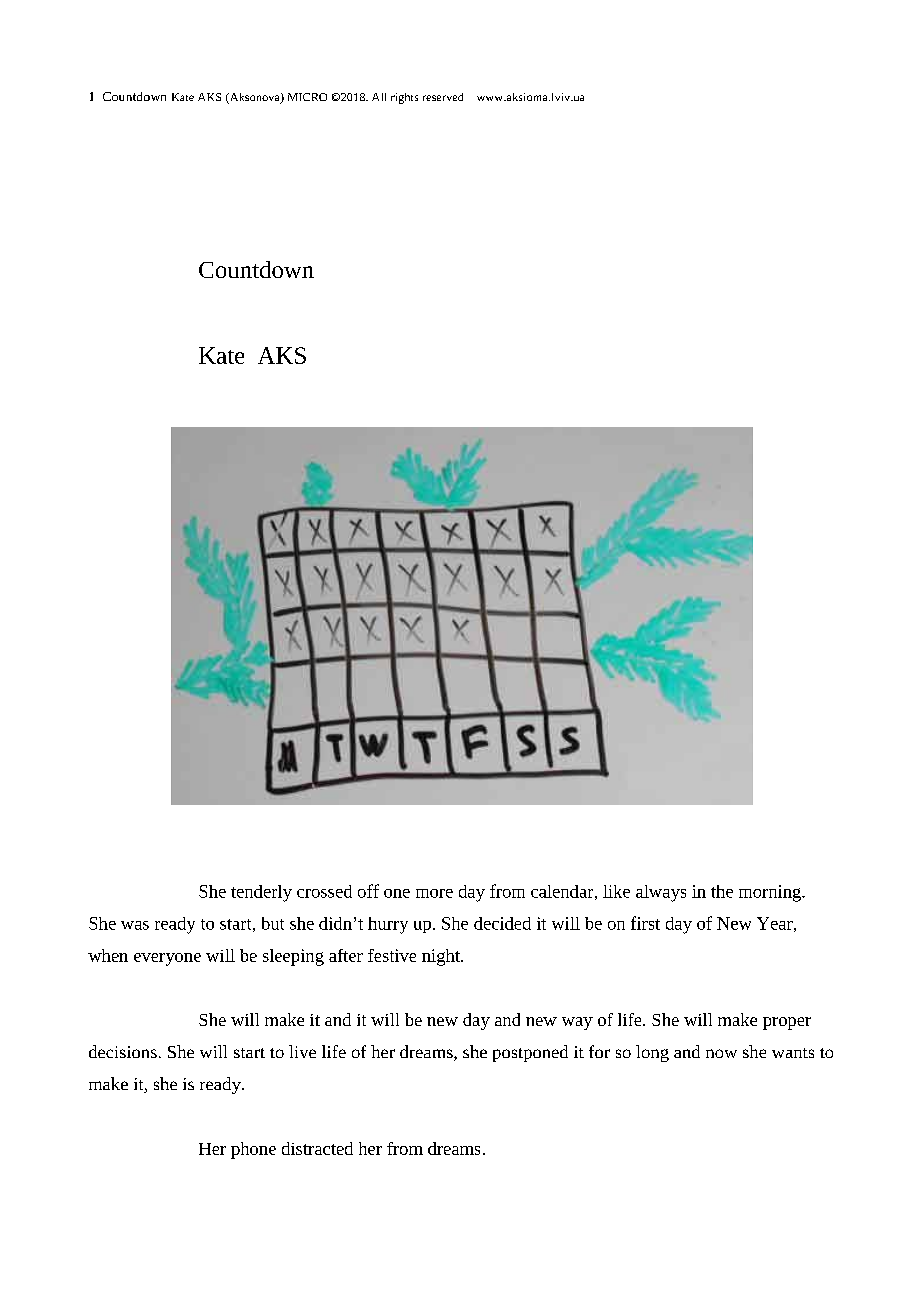  I want to click on reserved, so click(443, 97).
